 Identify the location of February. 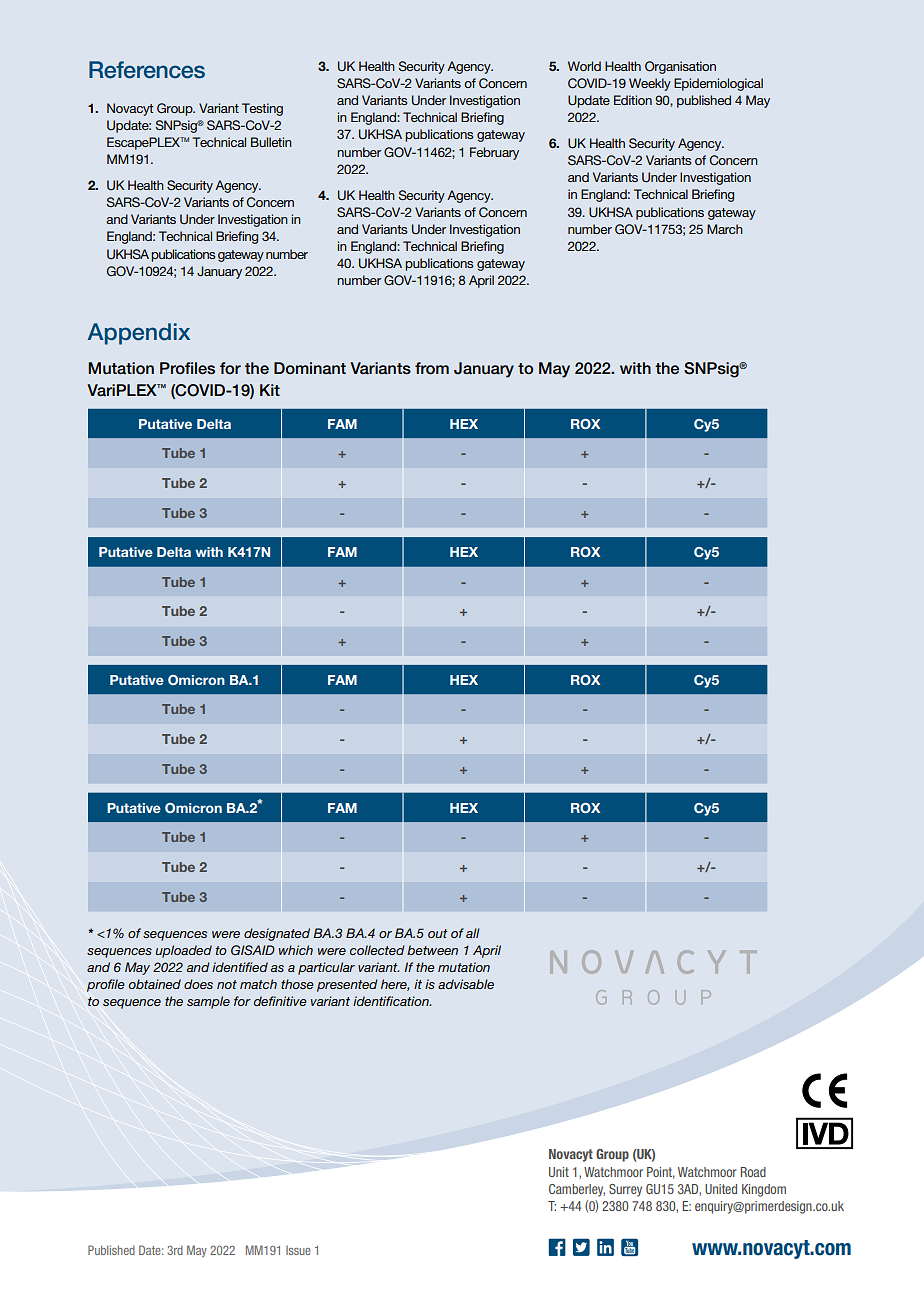
(494, 153).
